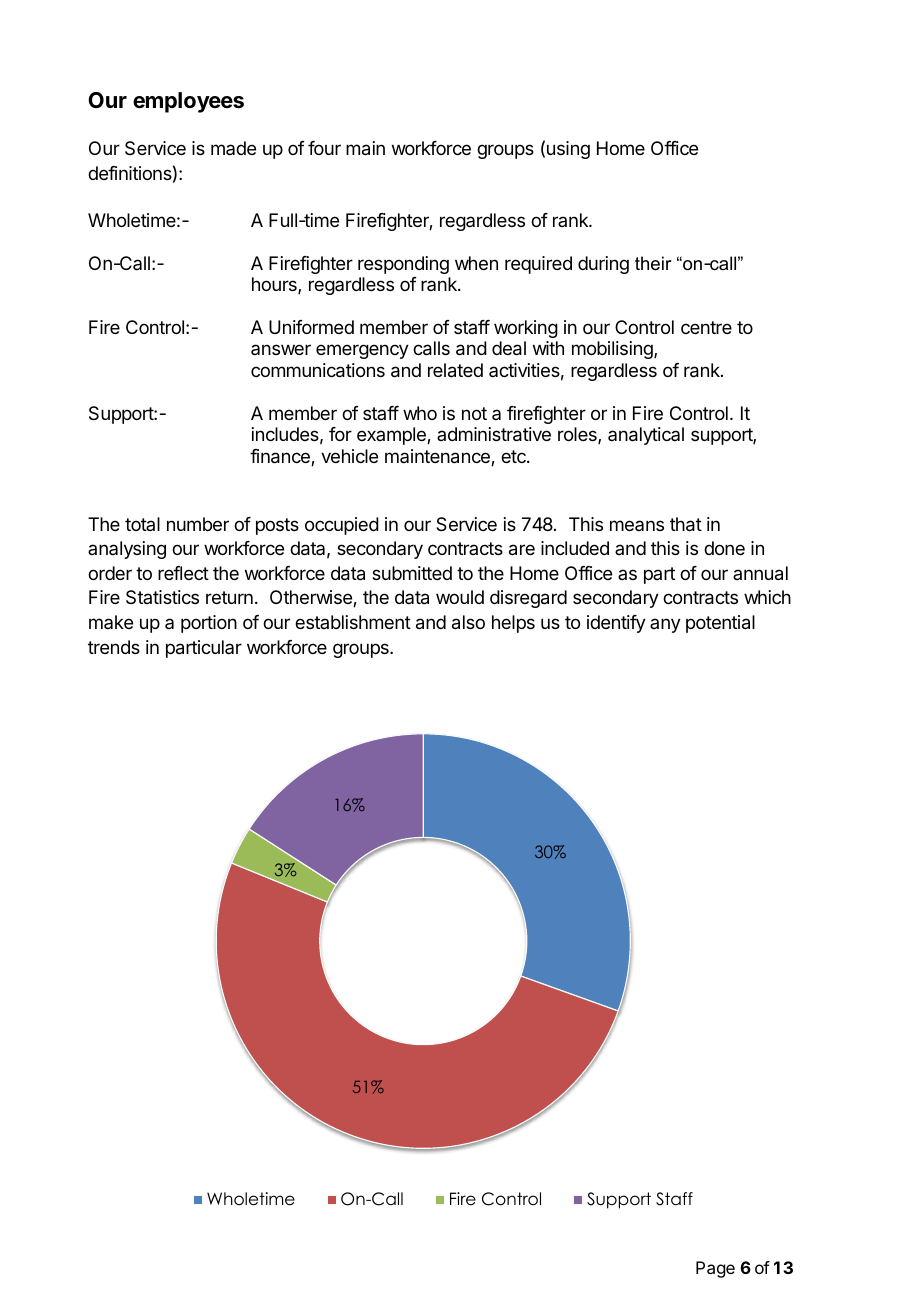  What do you see at coordinates (468, 622) in the screenshot?
I see `also` at bounding box center [468, 622].
